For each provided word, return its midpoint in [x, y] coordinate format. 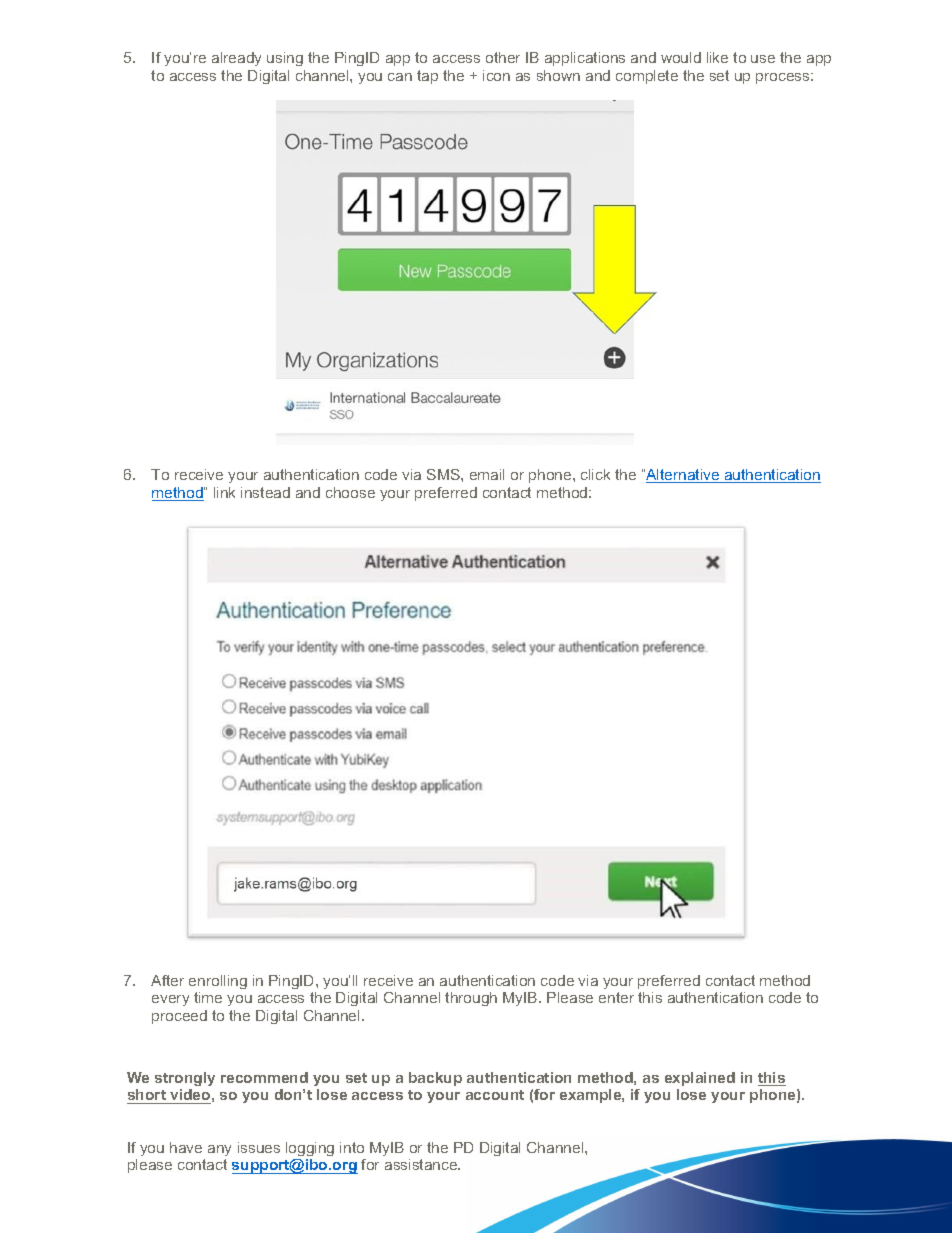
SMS [444, 474]
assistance [422, 1164]
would [681, 57]
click [595, 474]
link [224, 492]
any [219, 1150]
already [236, 59]
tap [427, 77]
